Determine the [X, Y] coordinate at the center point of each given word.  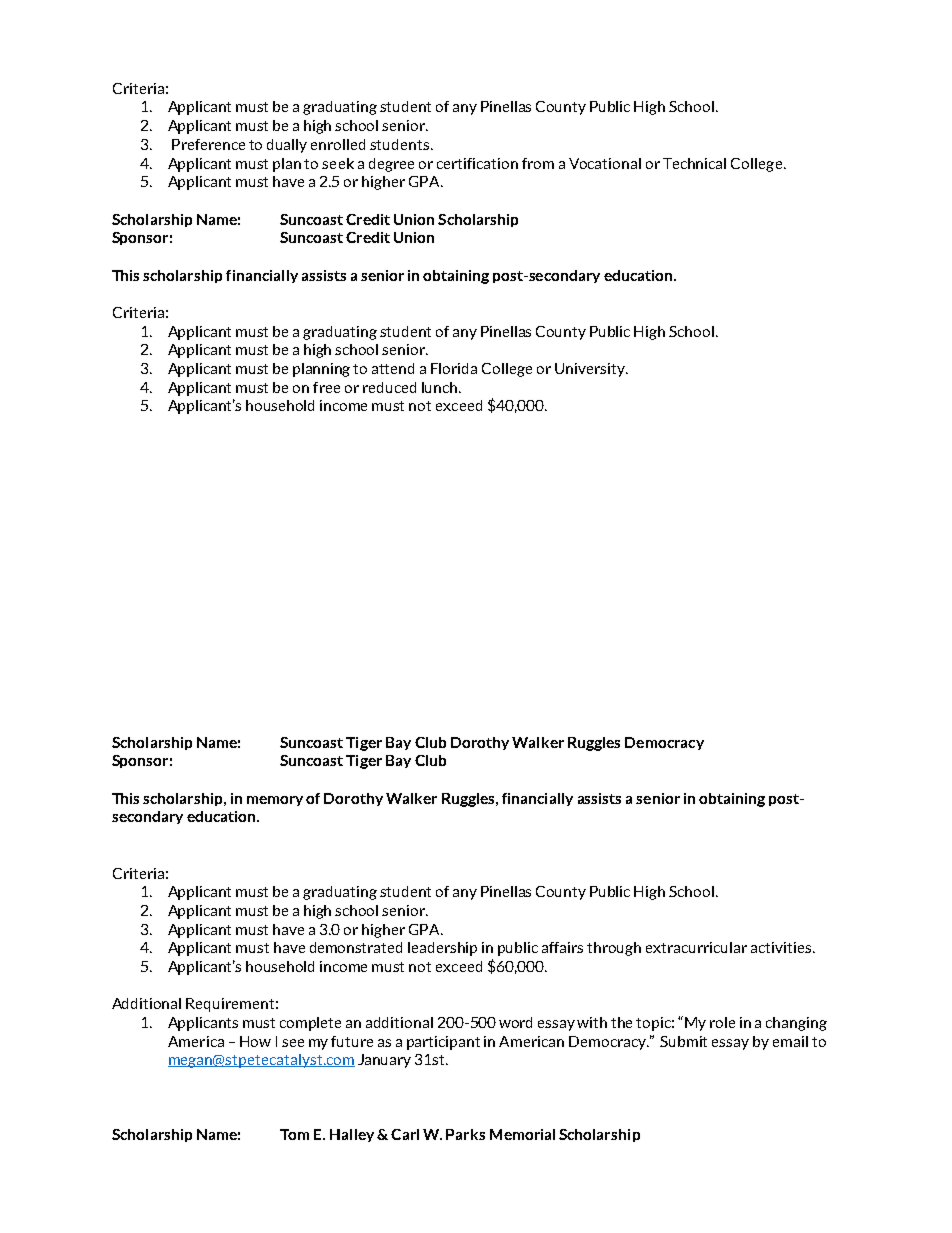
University [591, 370]
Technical [694, 163]
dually [287, 146]
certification [477, 163]
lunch [441, 387]
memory [275, 801]
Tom [294, 1134]
